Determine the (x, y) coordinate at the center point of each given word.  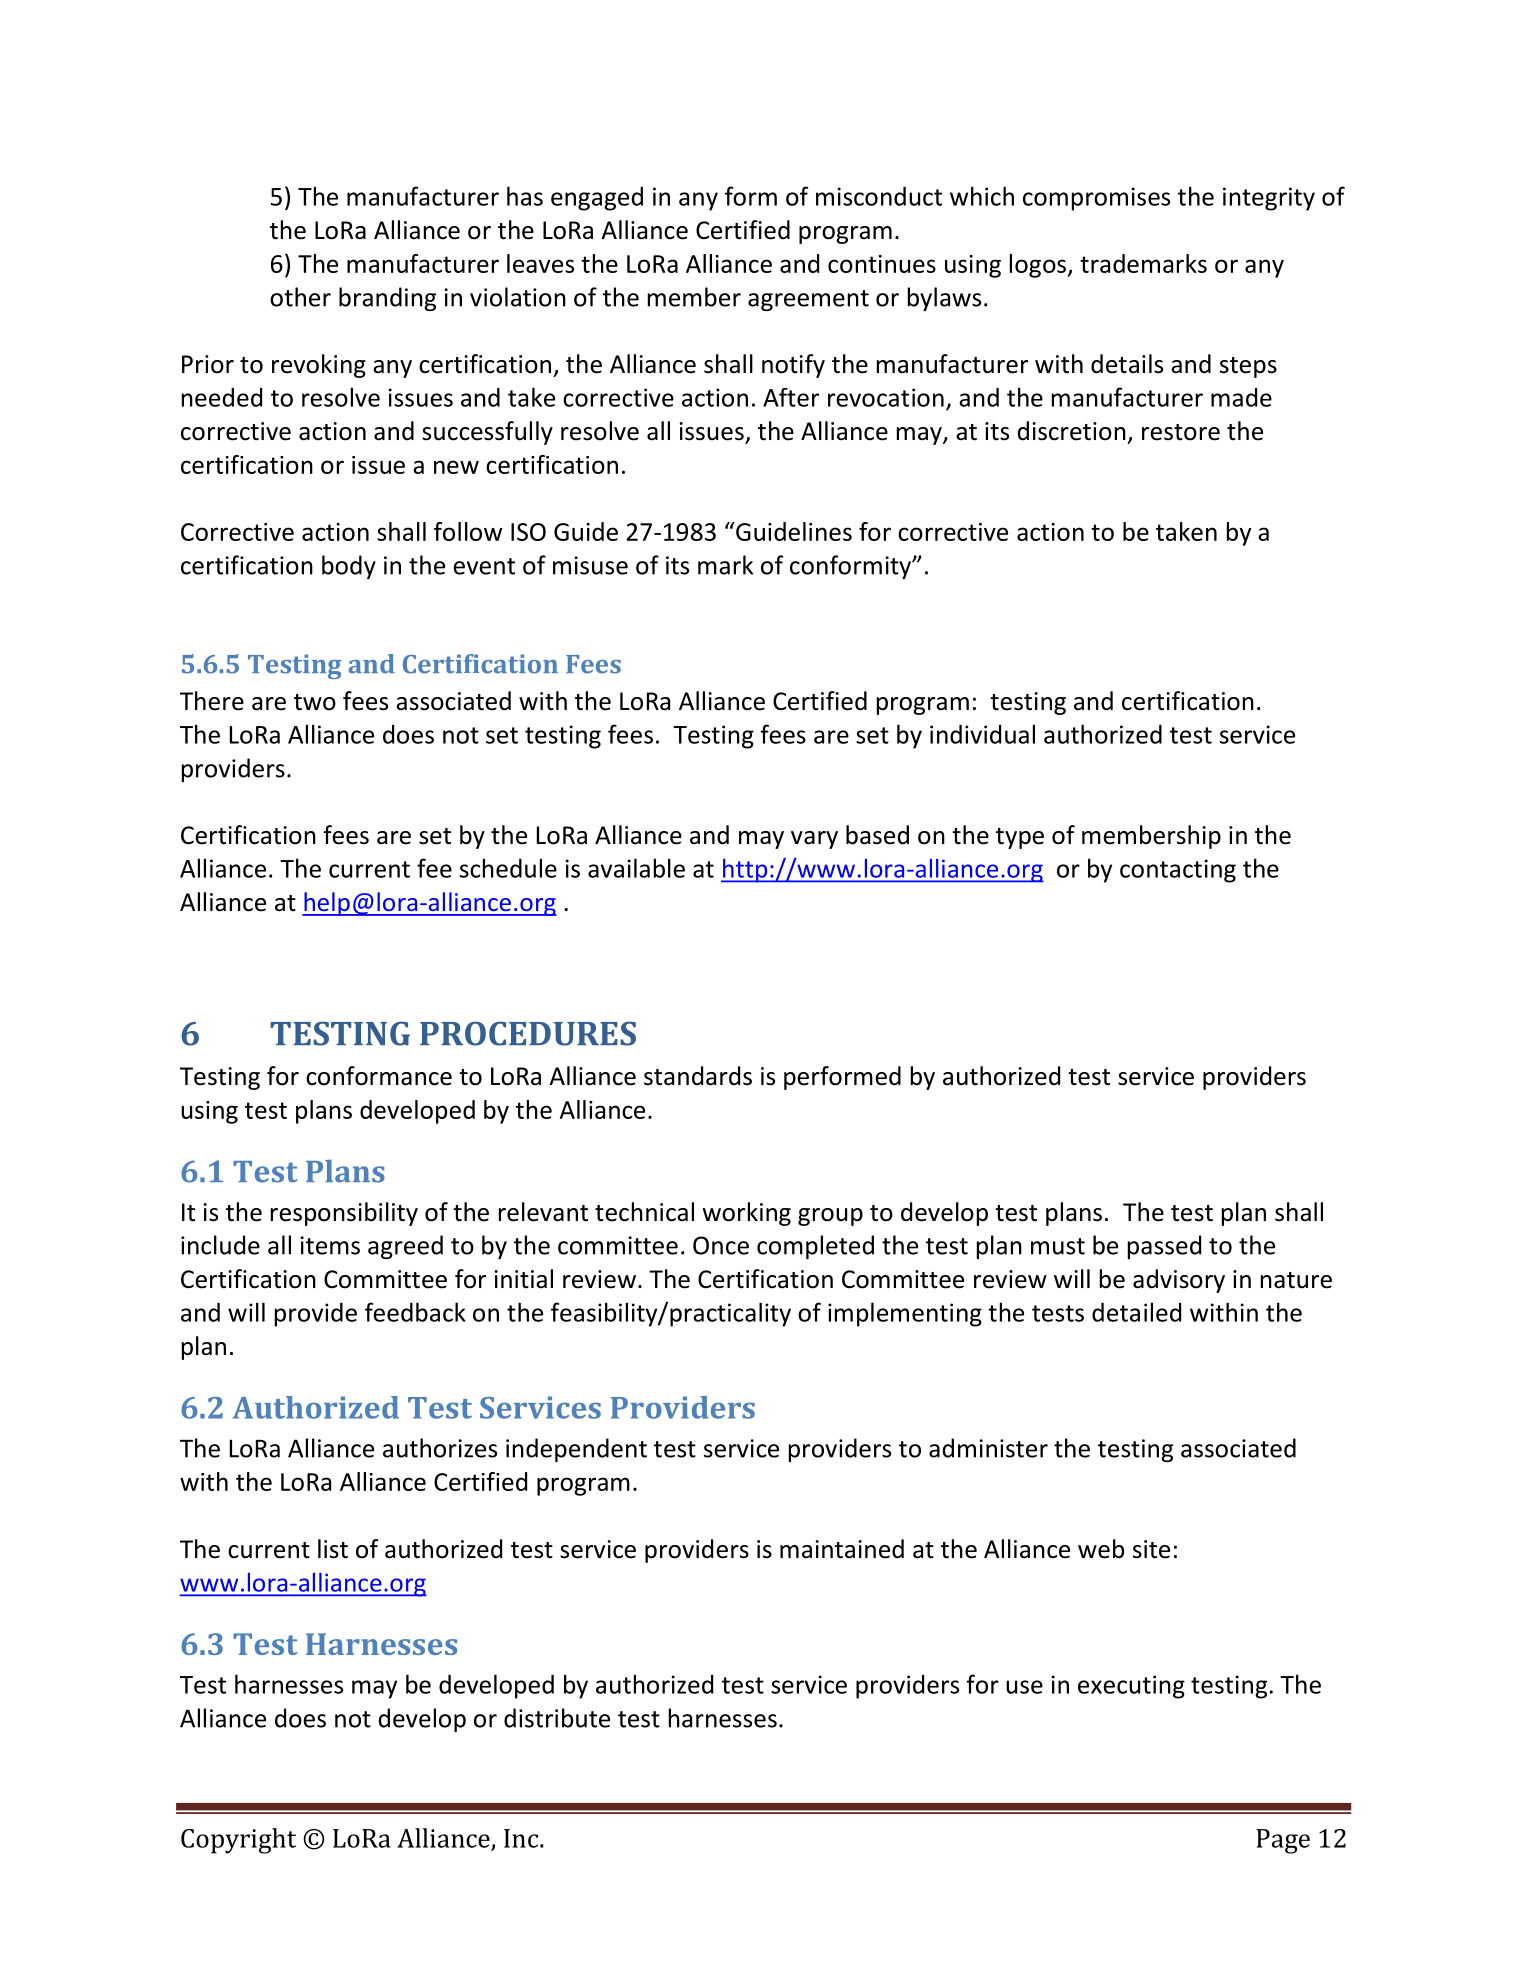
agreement (808, 300)
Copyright (238, 1841)
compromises (1096, 199)
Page (1283, 1841)
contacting (1178, 871)
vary (814, 840)
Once (721, 1245)
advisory (1179, 1281)
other (300, 297)
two (315, 702)
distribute (557, 1718)
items (330, 1245)
